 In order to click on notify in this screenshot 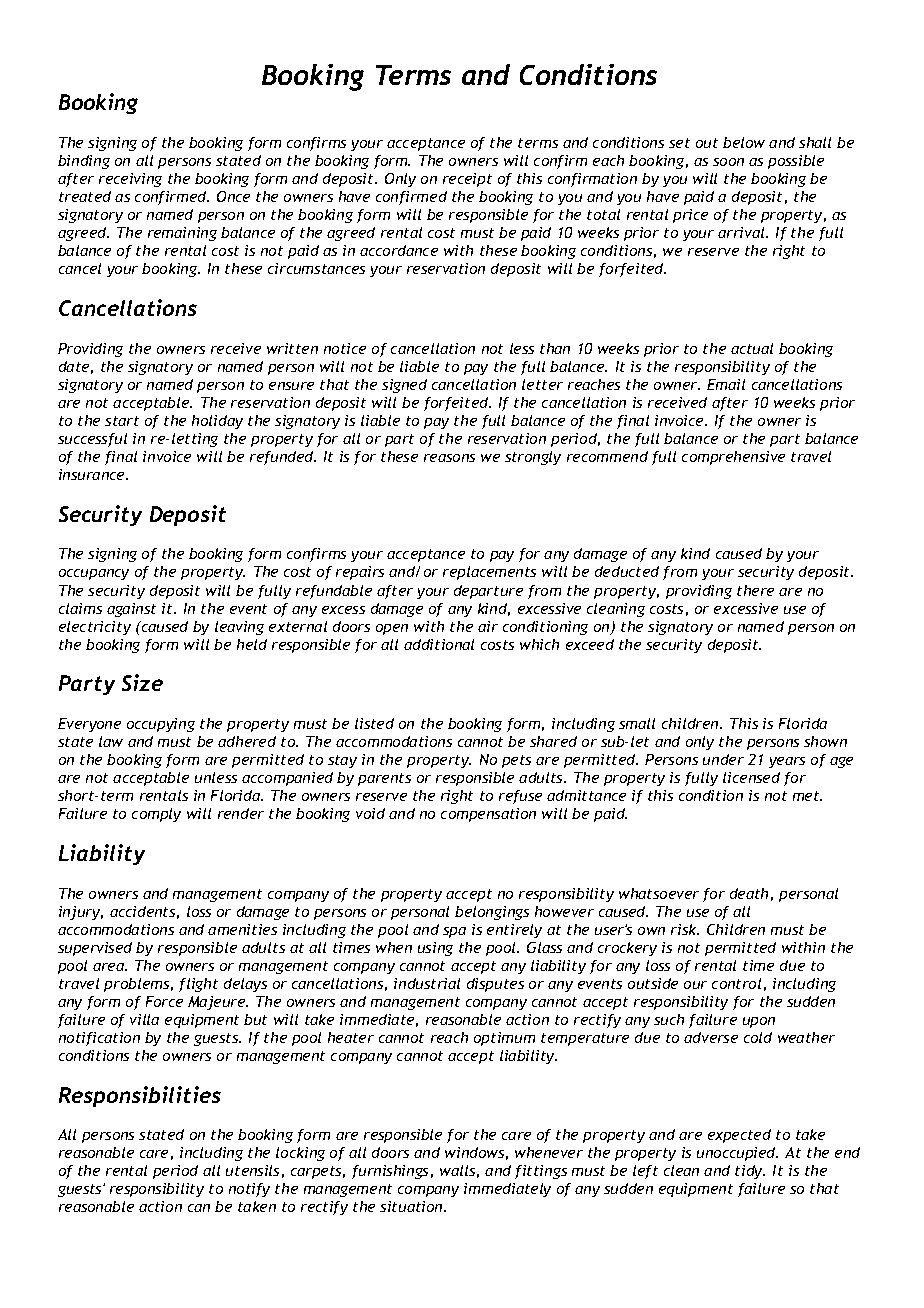, I will do `click(249, 1190)`.
